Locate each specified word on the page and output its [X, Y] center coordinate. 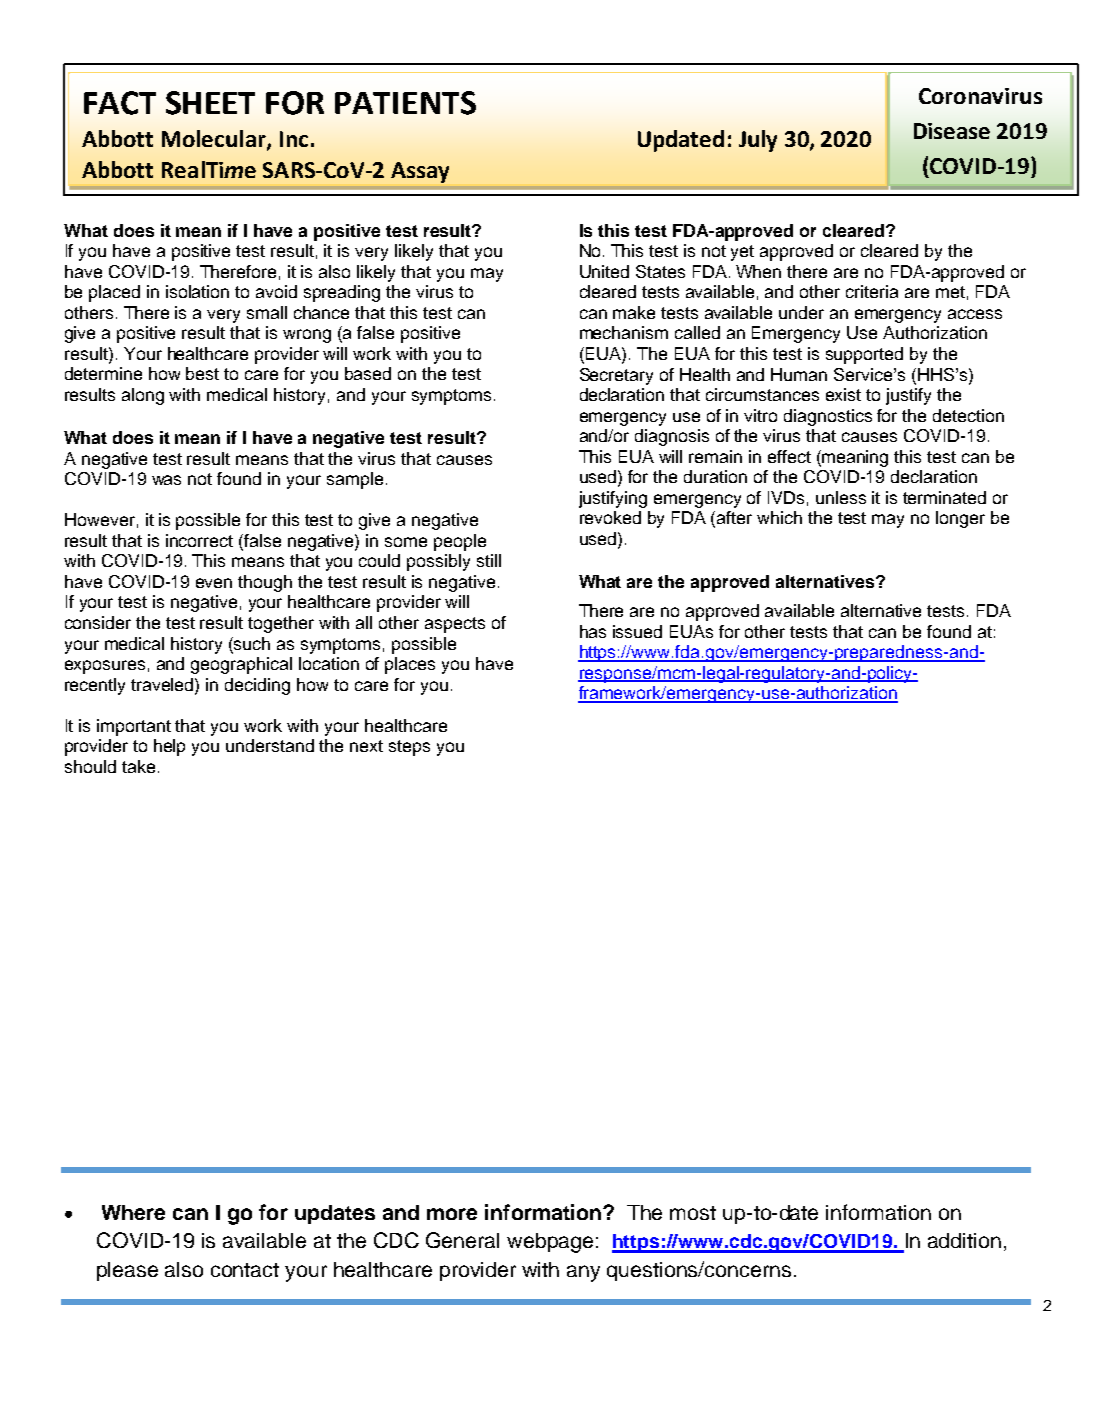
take [138, 766]
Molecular [215, 140]
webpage [550, 1243]
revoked [610, 517]
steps [409, 748]
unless [841, 497]
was [166, 480]
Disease [952, 131]
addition [964, 1240]
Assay [420, 172]
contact [245, 1270]
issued [637, 631]
